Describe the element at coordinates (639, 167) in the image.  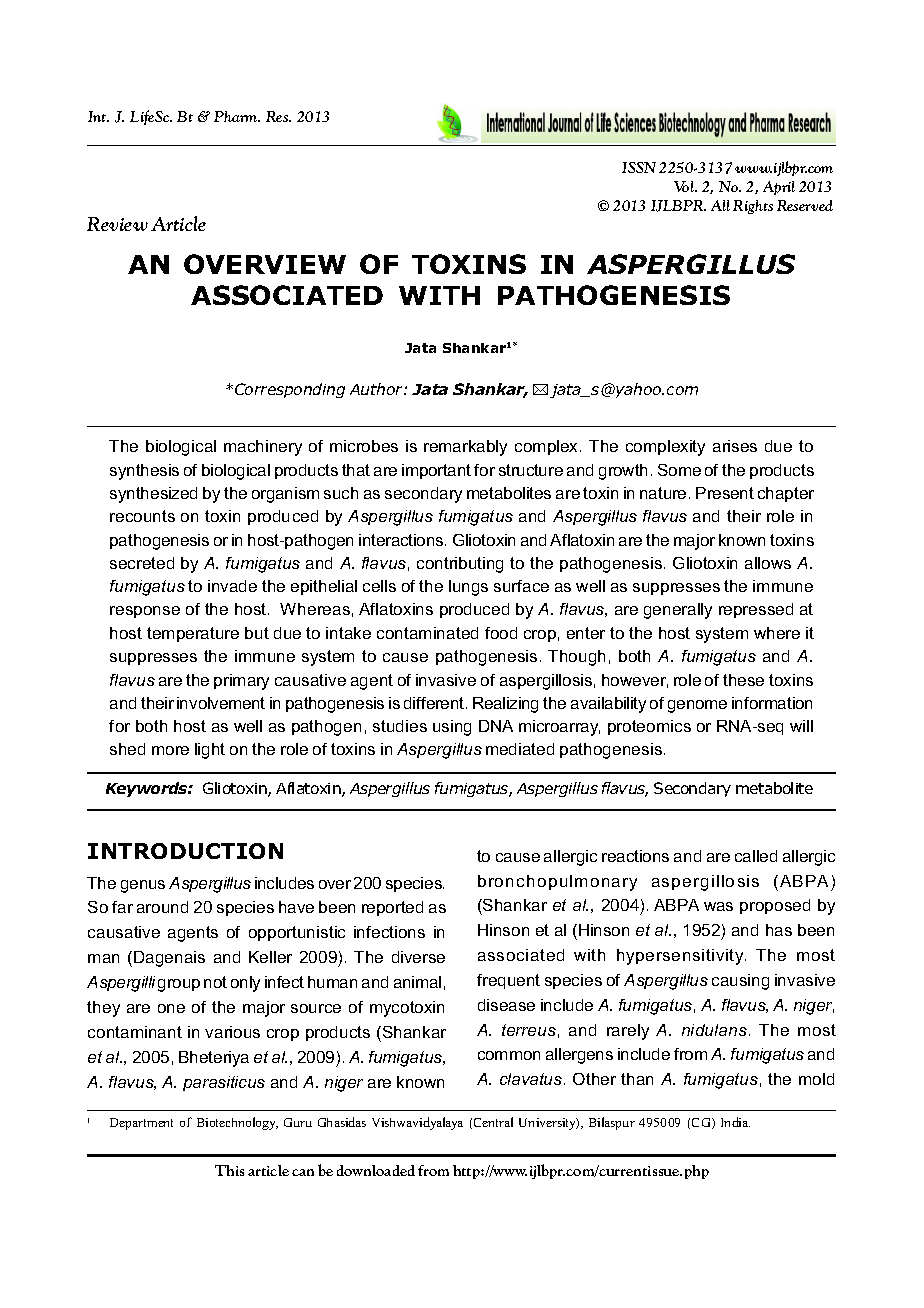
I see `ISSN` at that location.
